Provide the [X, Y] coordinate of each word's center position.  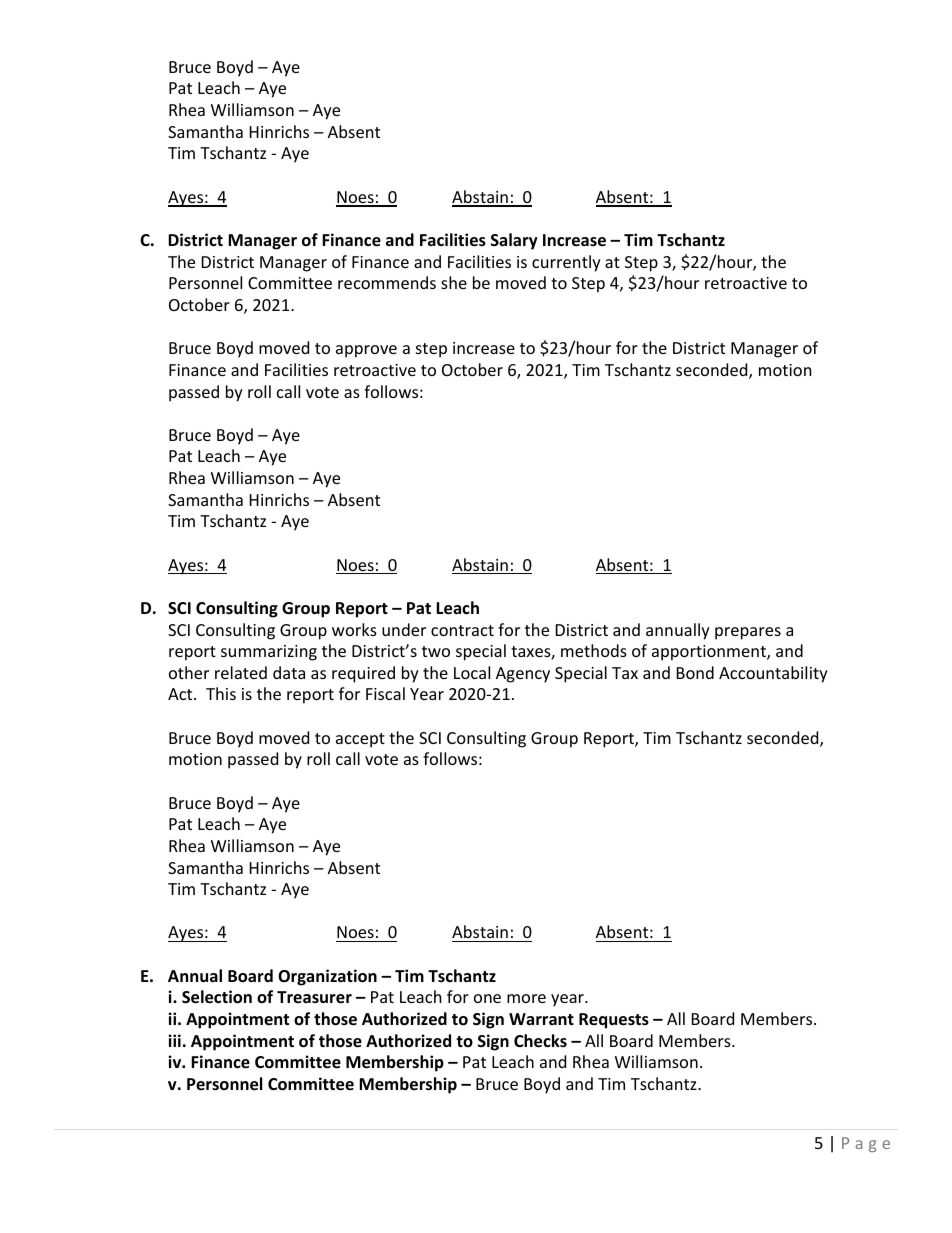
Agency [523, 675]
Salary [514, 241]
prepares [748, 633]
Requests [614, 1021]
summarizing [269, 653]
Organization [327, 977]
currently [566, 263]
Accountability [773, 674]
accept [360, 740]
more [526, 998]
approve [366, 351]
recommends [387, 282]
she [454, 282]
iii [174, 1040]
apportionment [710, 653]
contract [462, 630]
